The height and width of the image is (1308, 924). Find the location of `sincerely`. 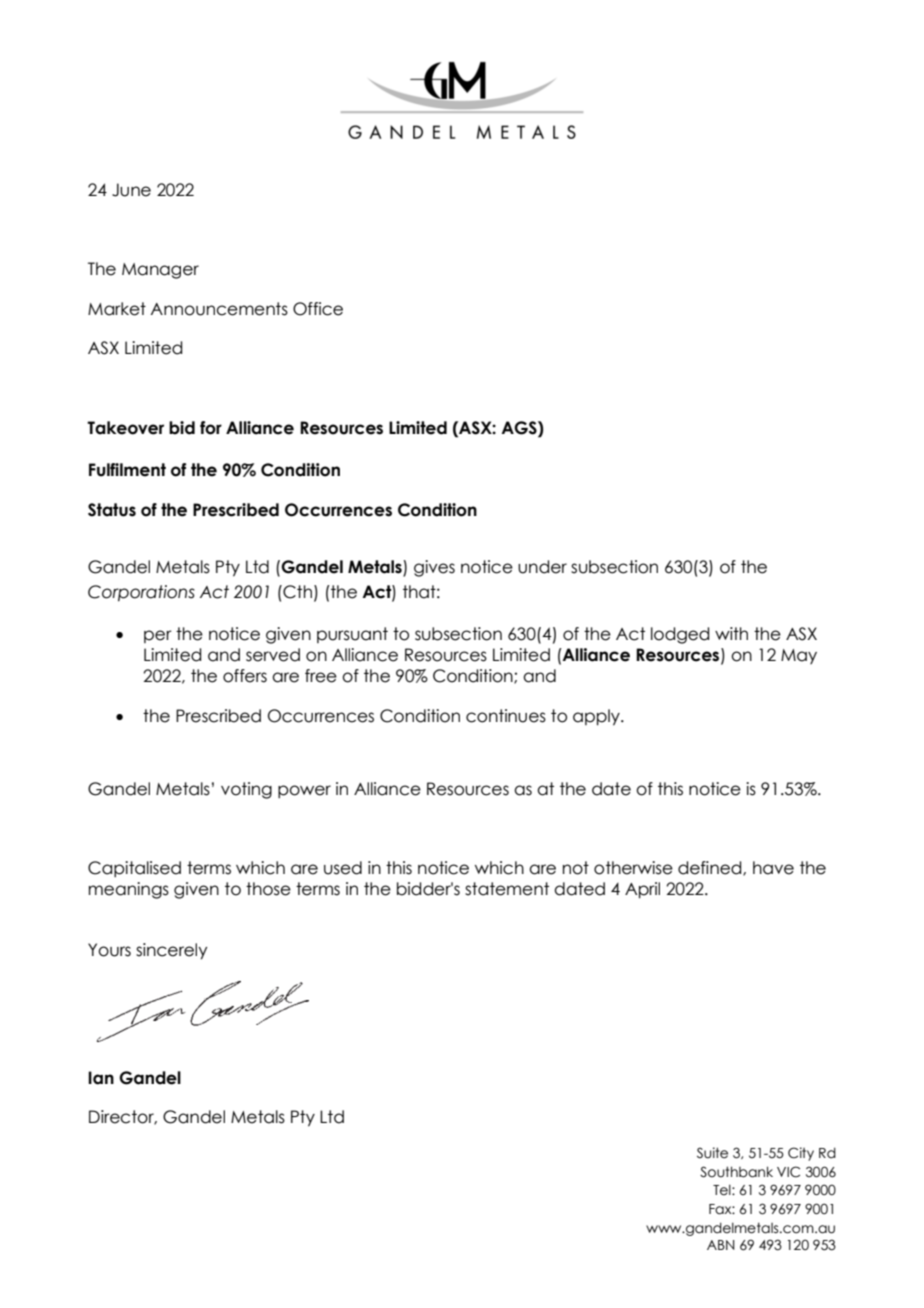

sincerely is located at coordinates (171, 951).
